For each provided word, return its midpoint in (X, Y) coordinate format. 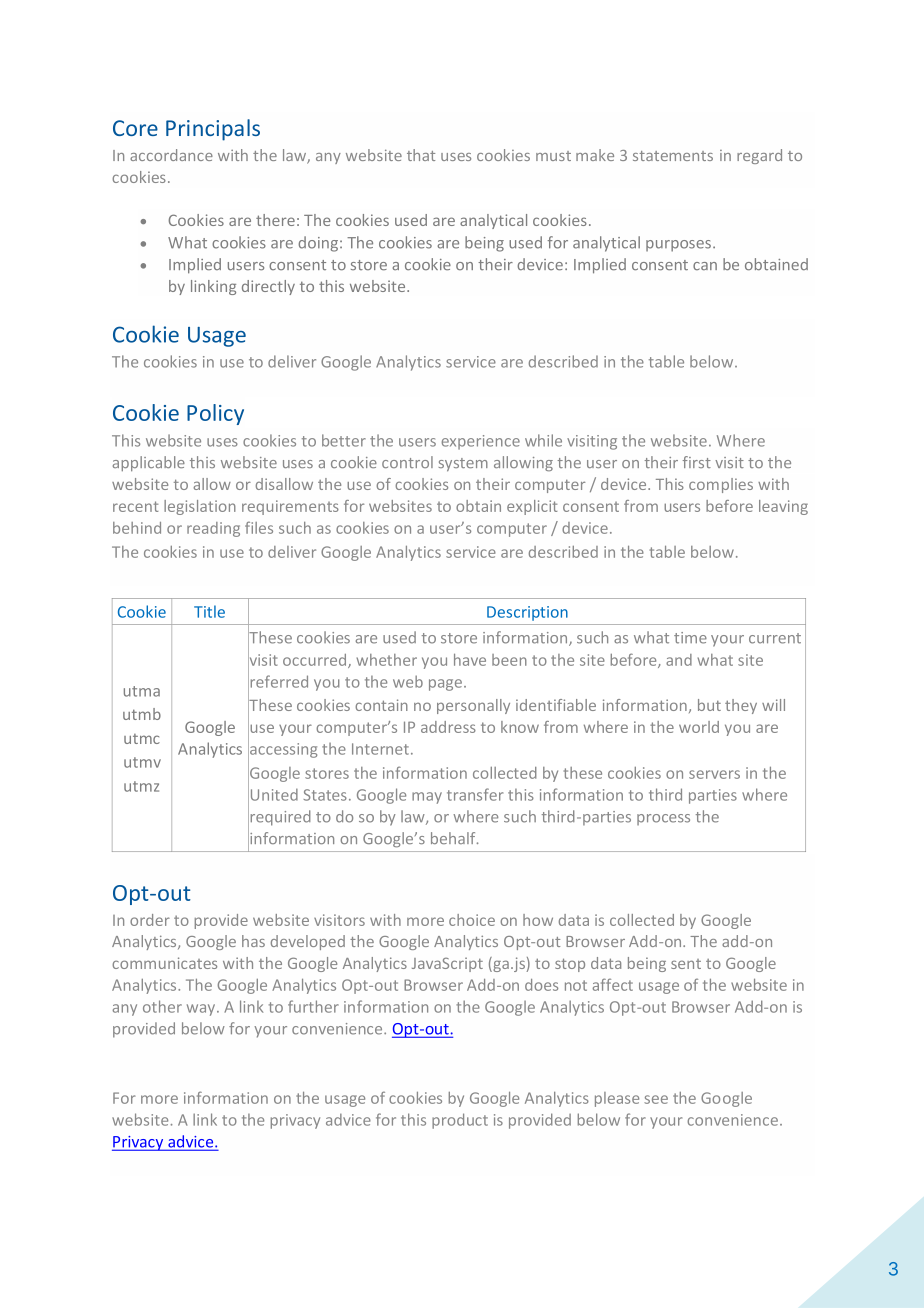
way (202, 1010)
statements (673, 156)
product (460, 1121)
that (421, 155)
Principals (213, 130)
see (656, 1099)
